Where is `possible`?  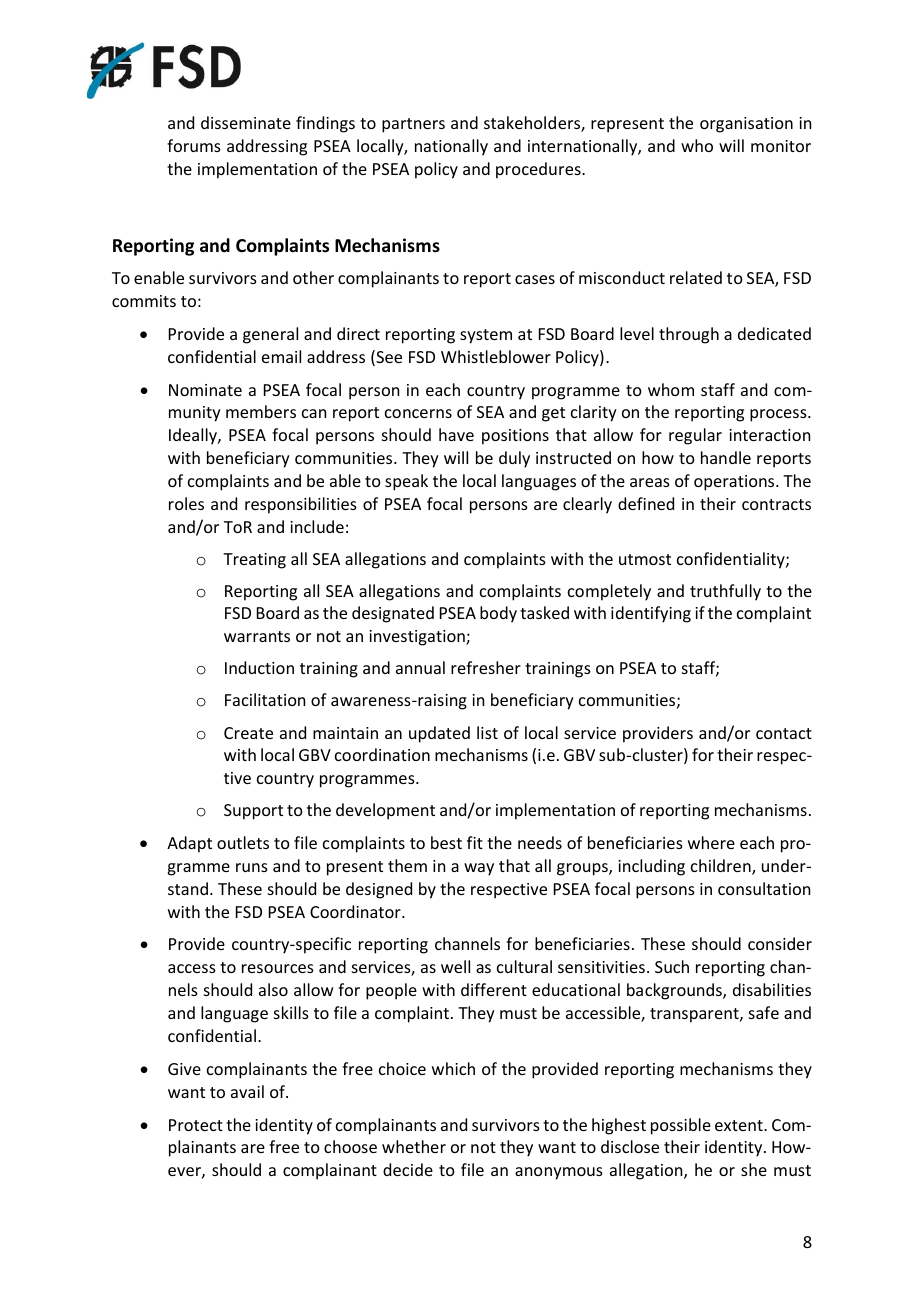
possible is located at coordinates (681, 1126).
